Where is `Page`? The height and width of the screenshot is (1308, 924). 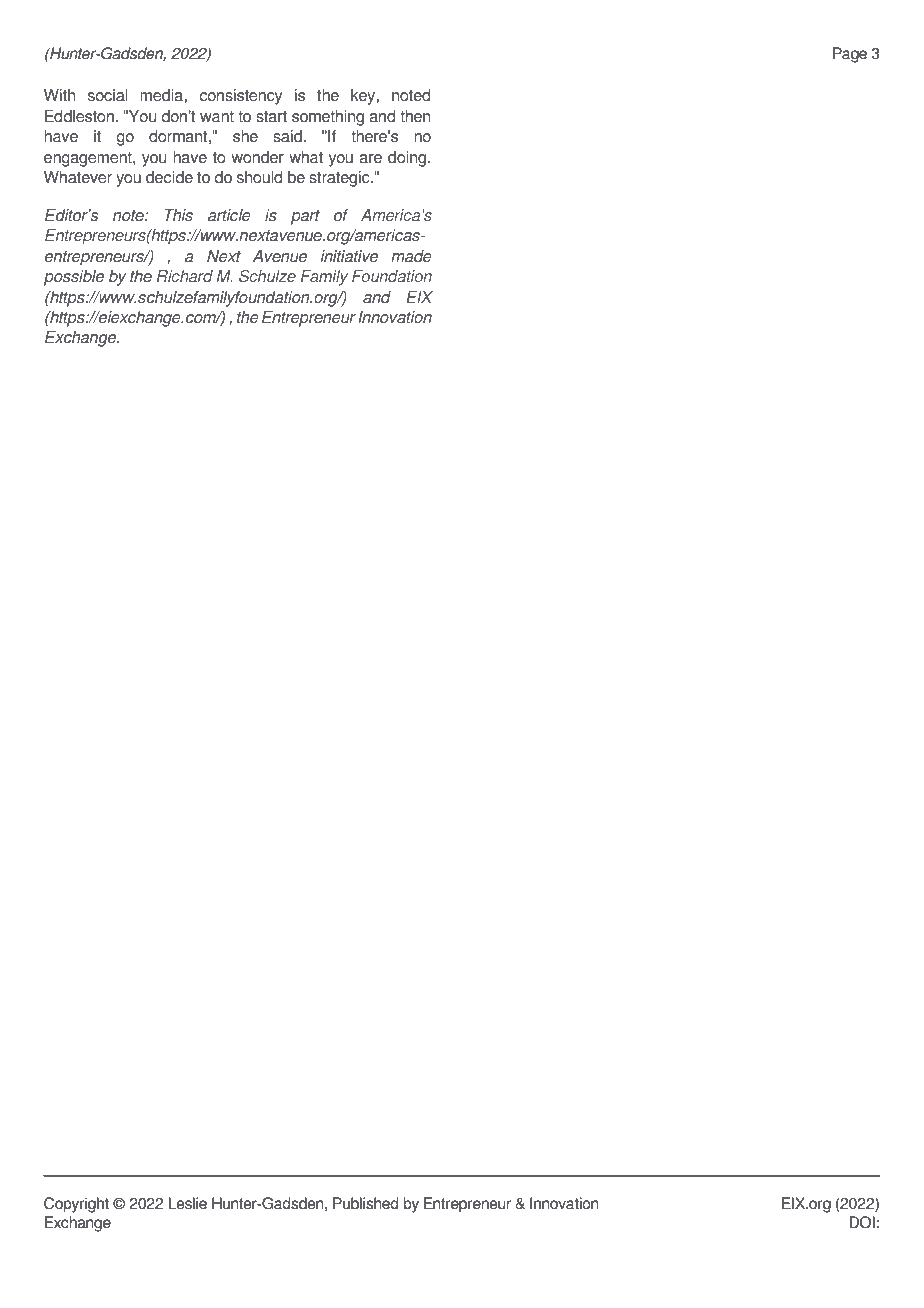 Page is located at coordinates (850, 55).
